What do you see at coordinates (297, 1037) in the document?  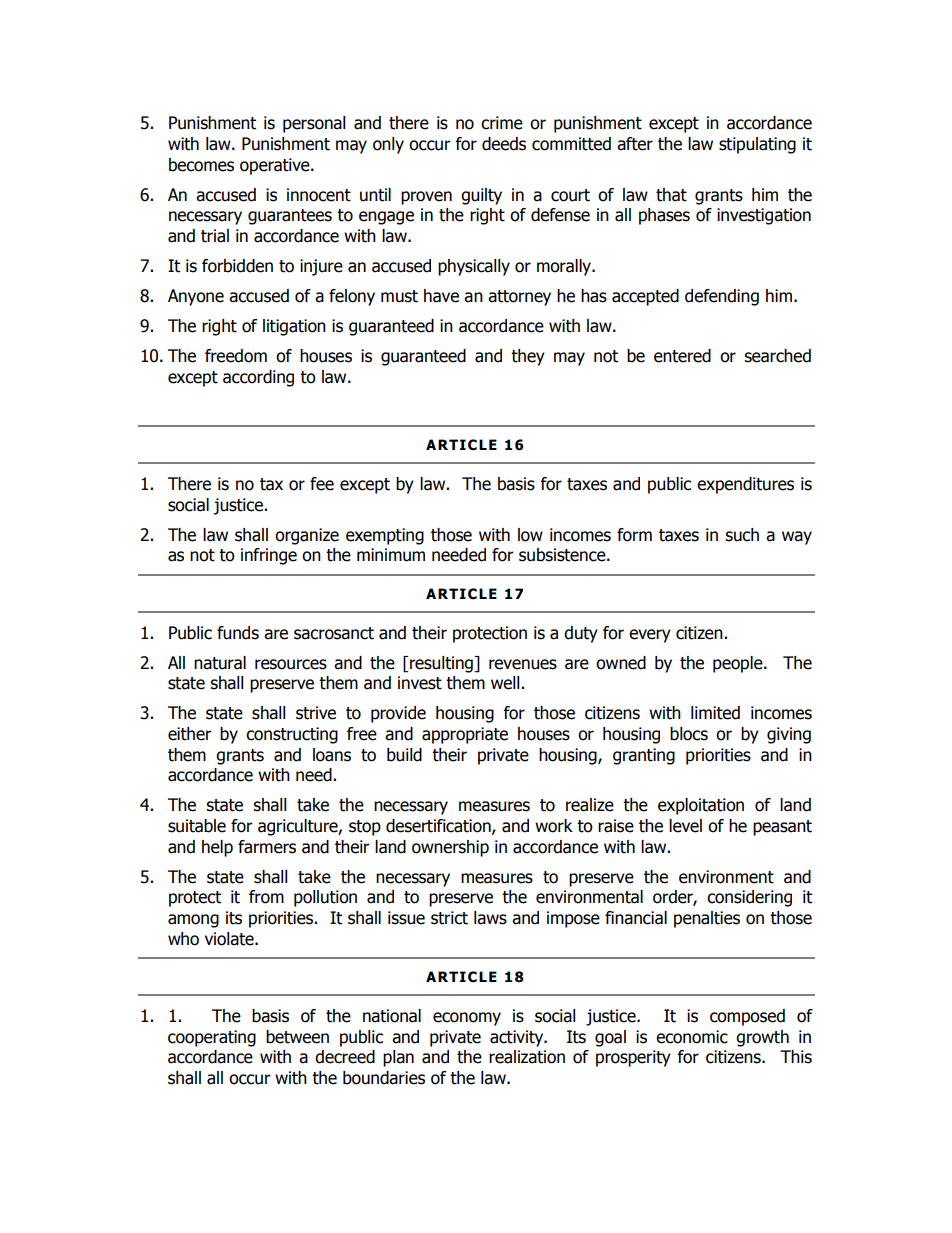 I see `between` at bounding box center [297, 1037].
